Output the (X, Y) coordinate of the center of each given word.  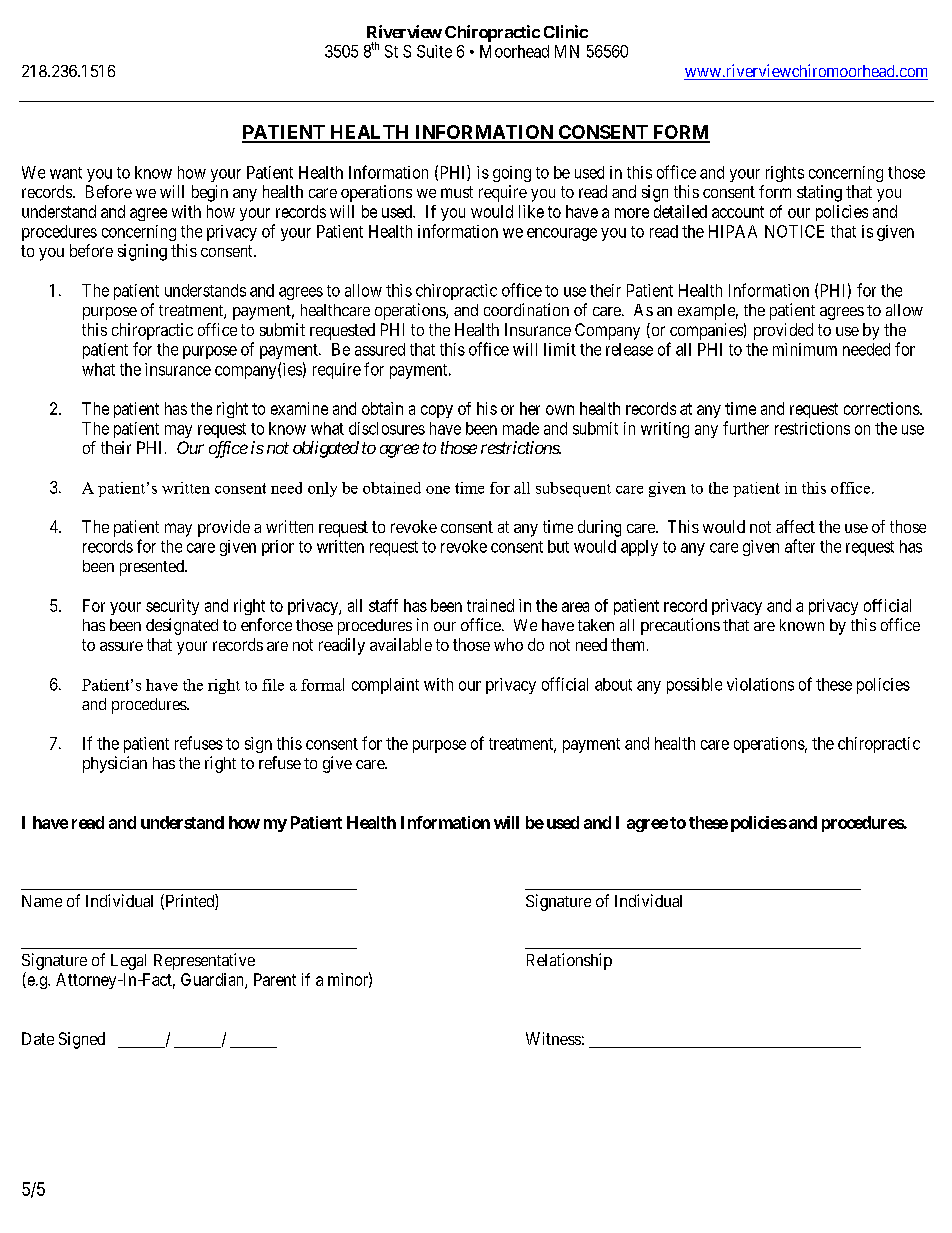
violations (760, 684)
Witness (553, 1038)
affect (795, 526)
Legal (128, 962)
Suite (434, 51)
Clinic (566, 31)
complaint (385, 686)
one (438, 490)
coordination (526, 309)
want (66, 173)
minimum (805, 349)
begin (210, 193)
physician (115, 764)
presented (153, 568)
